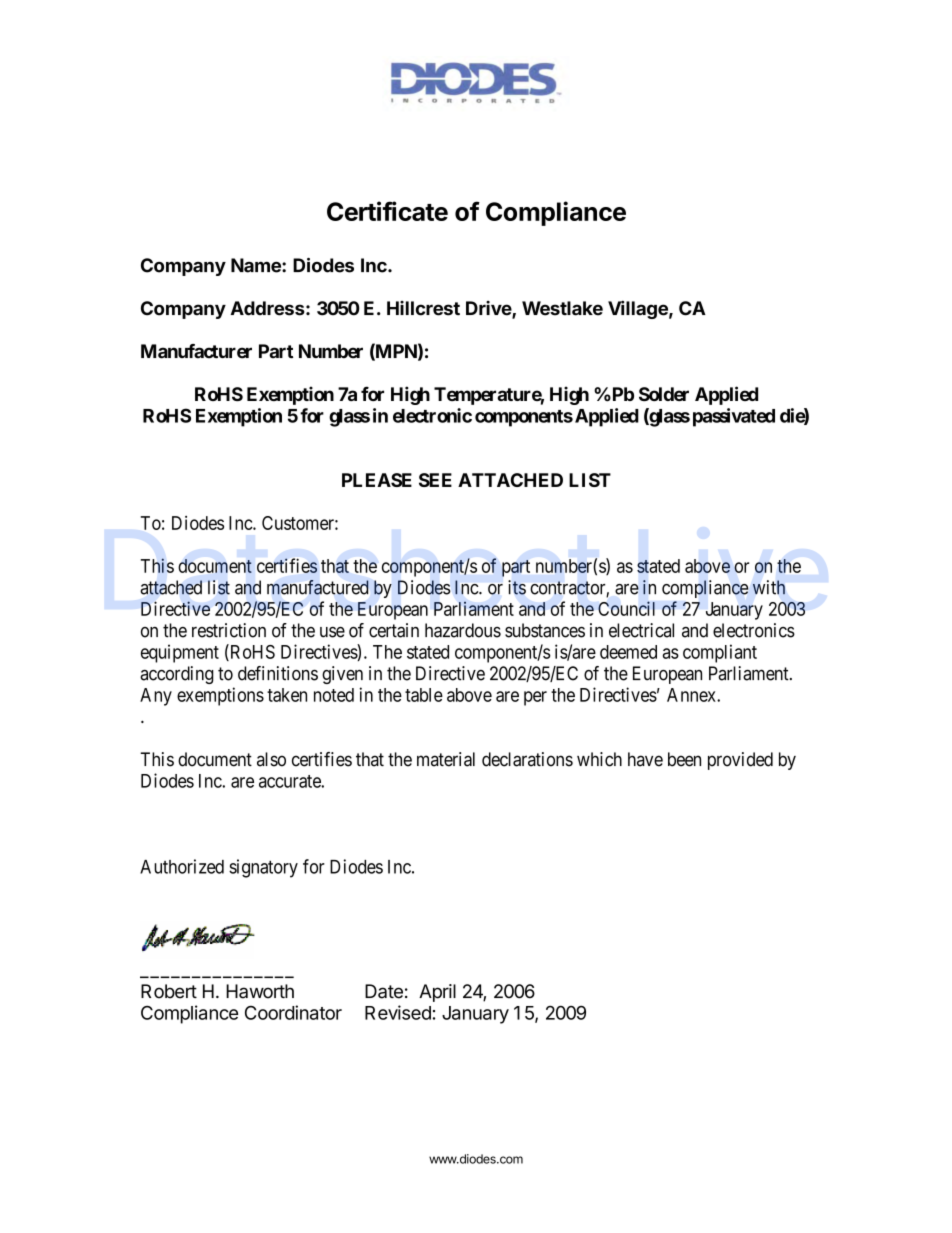 The width and height of the image is (952, 1233). Describe the element at coordinates (196, 351) in the image. I see `Manufacturer` at that location.
